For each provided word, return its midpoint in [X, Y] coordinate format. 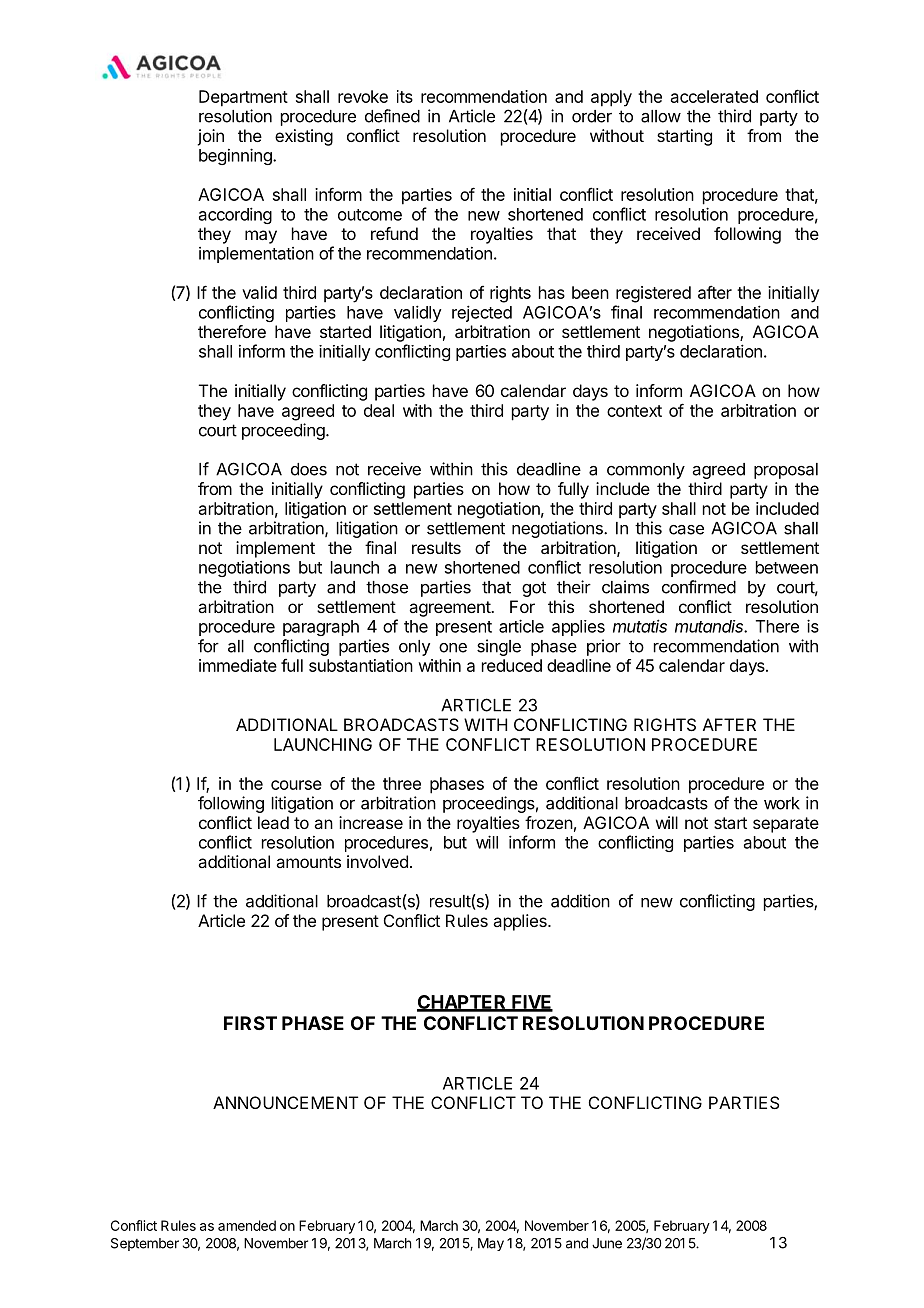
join [210, 137]
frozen [549, 822]
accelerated [714, 96]
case [686, 530]
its [405, 96]
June [607, 1243]
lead [273, 822]
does [309, 469]
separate [786, 825]
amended [247, 1225]
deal [379, 410]
